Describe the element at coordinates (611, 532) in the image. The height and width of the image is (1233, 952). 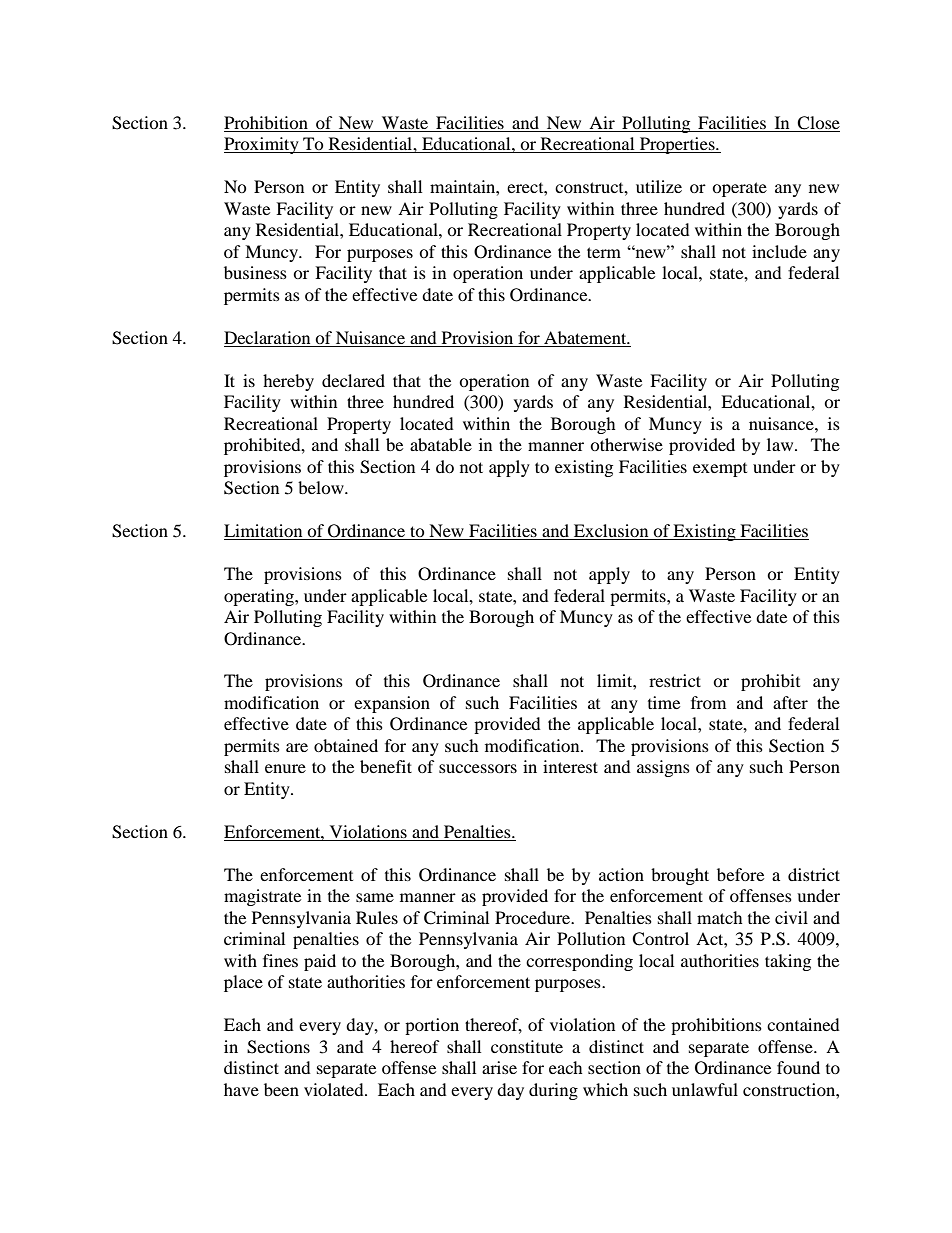
I see `Exclusion` at that location.
